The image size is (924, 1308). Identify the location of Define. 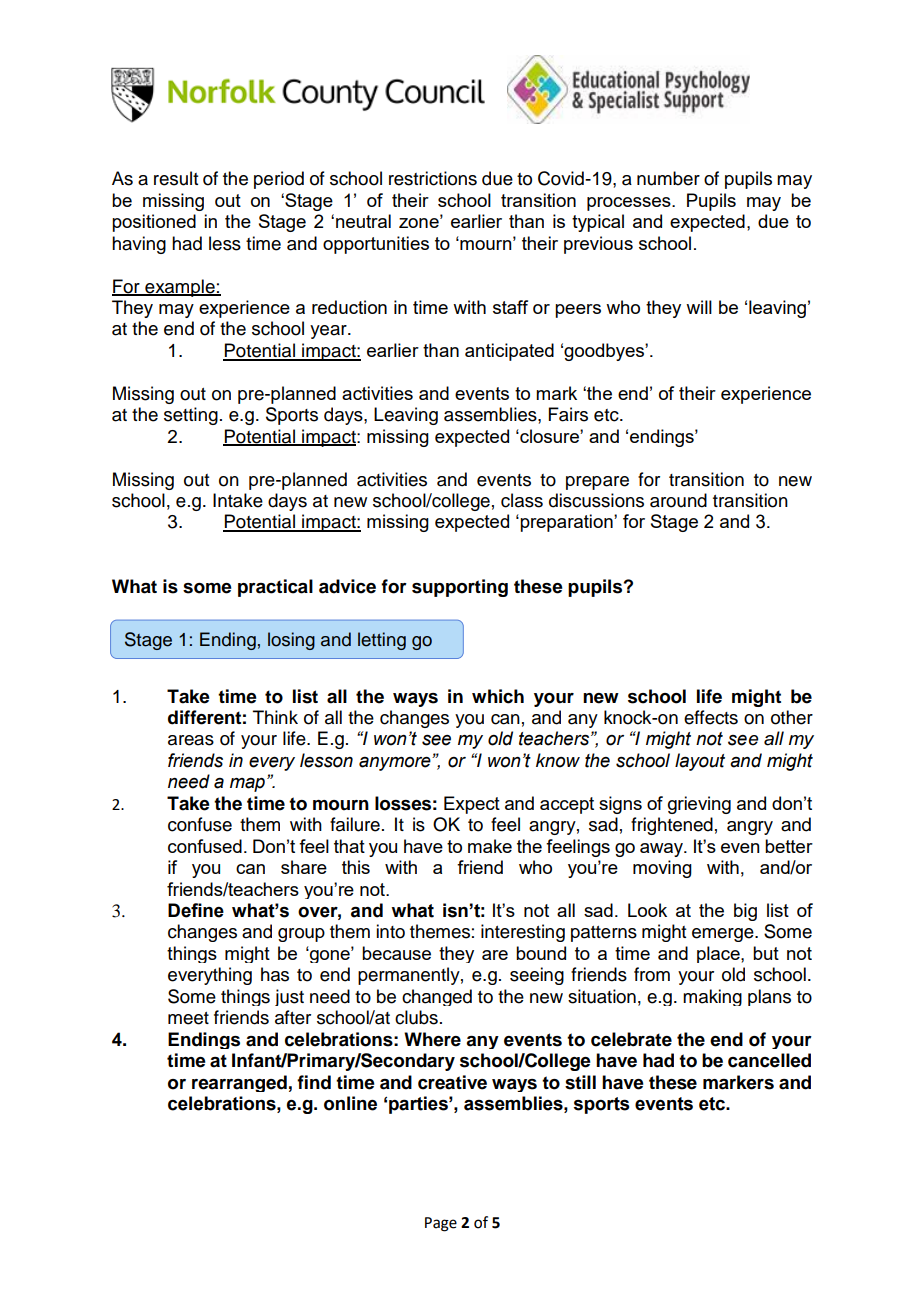
(196, 910).
